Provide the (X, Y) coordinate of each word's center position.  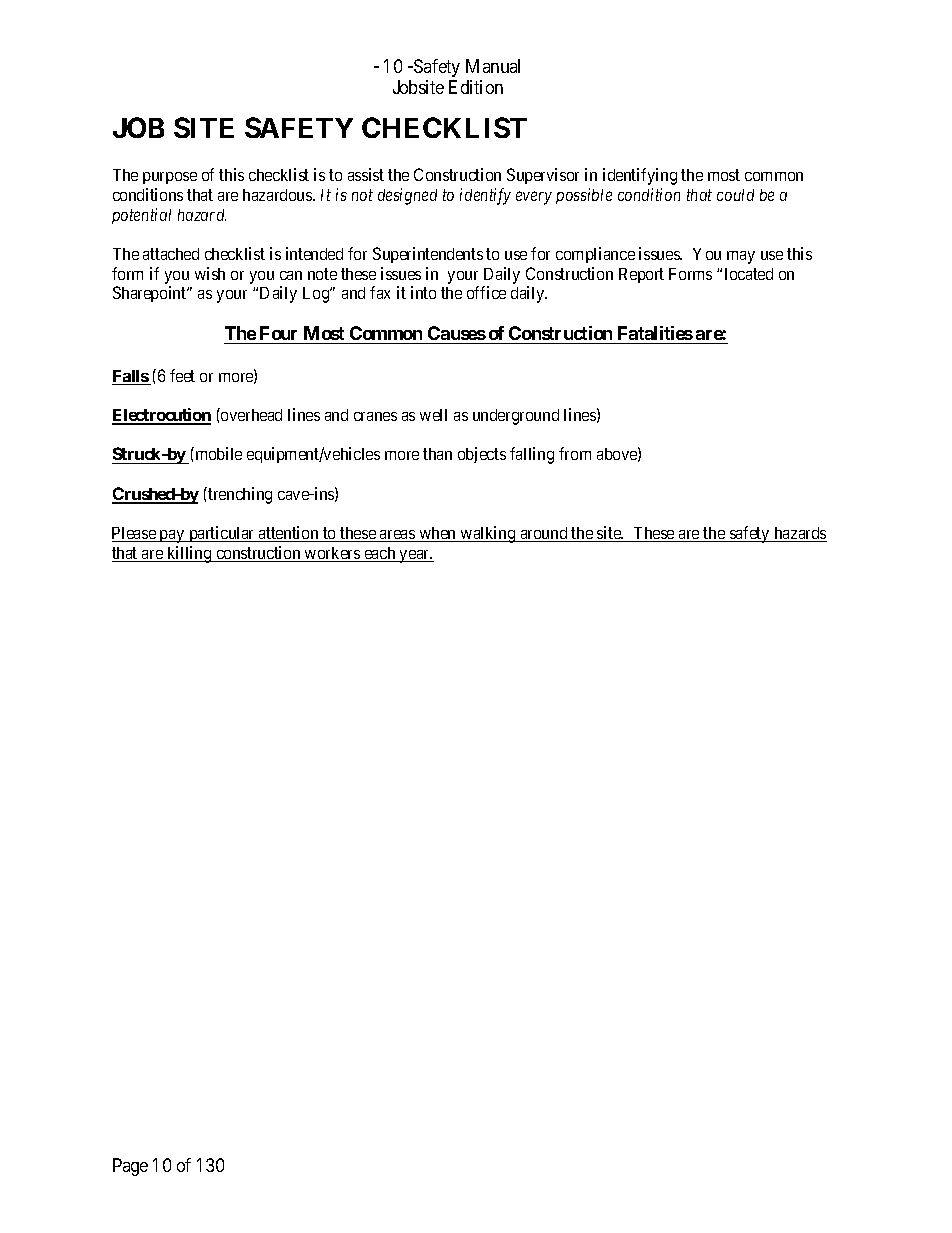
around (544, 534)
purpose (170, 178)
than (437, 454)
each (380, 554)
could (735, 195)
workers (332, 554)
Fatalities (655, 333)
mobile (217, 453)
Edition (476, 87)
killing (189, 554)
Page (130, 1167)
